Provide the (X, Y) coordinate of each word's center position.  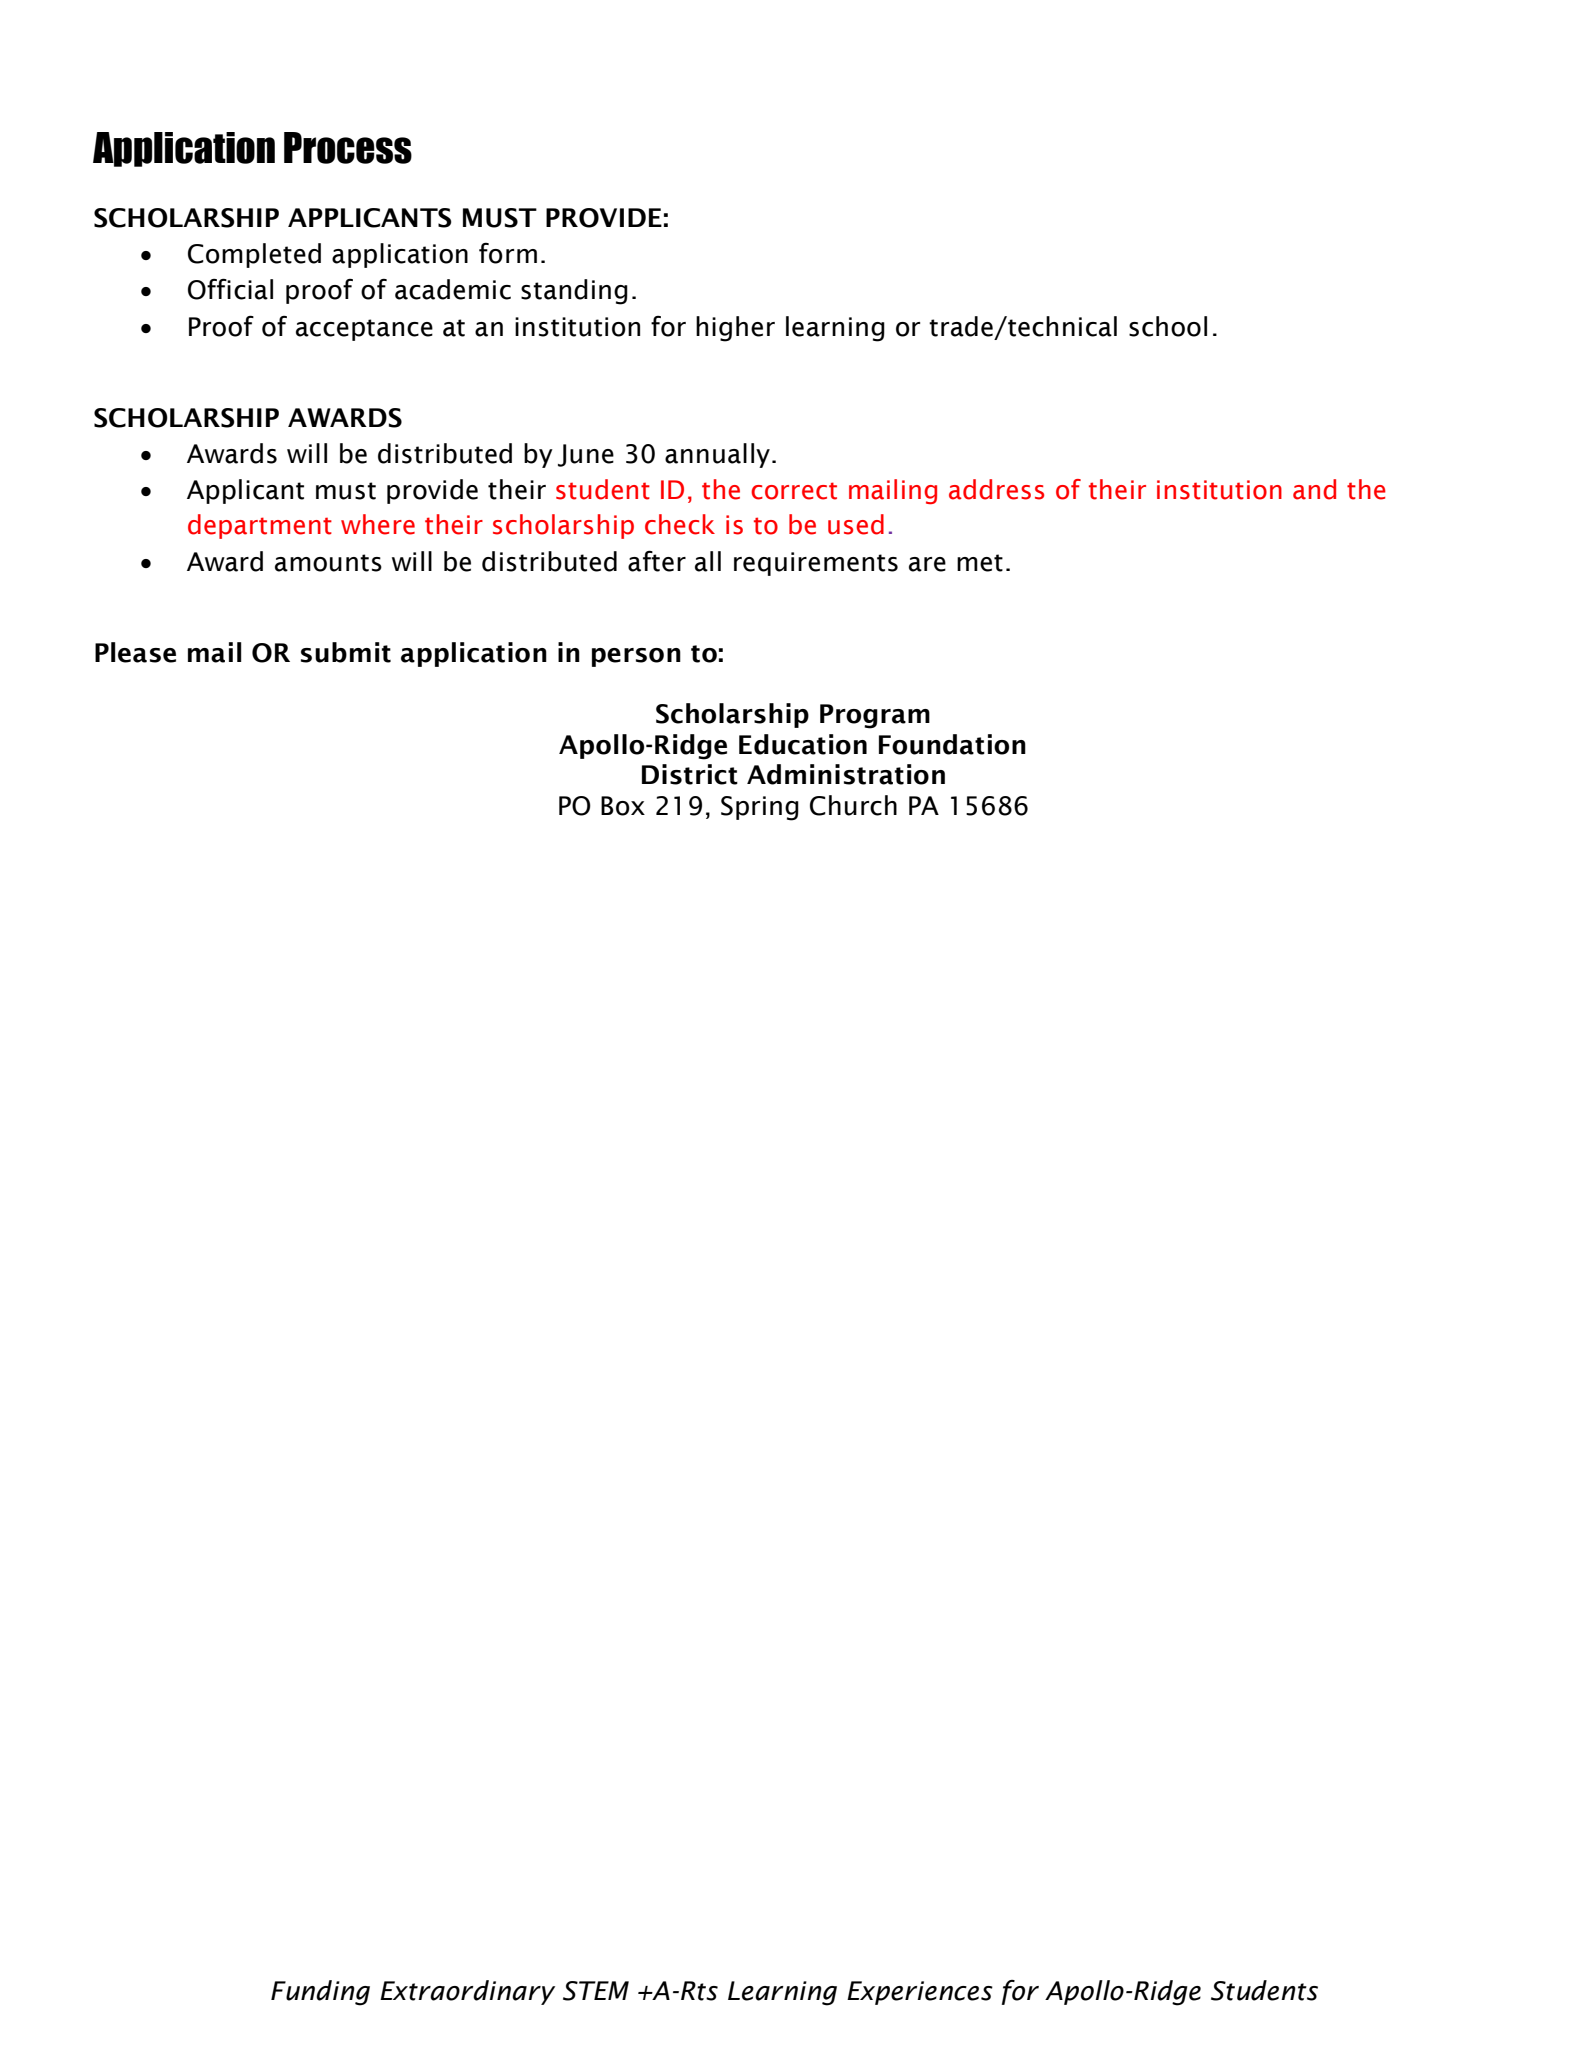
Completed (254, 255)
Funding (320, 1993)
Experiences (920, 1993)
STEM (596, 1991)
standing (574, 292)
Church (853, 805)
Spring (760, 808)
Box (623, 806)
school (1168, 326)
